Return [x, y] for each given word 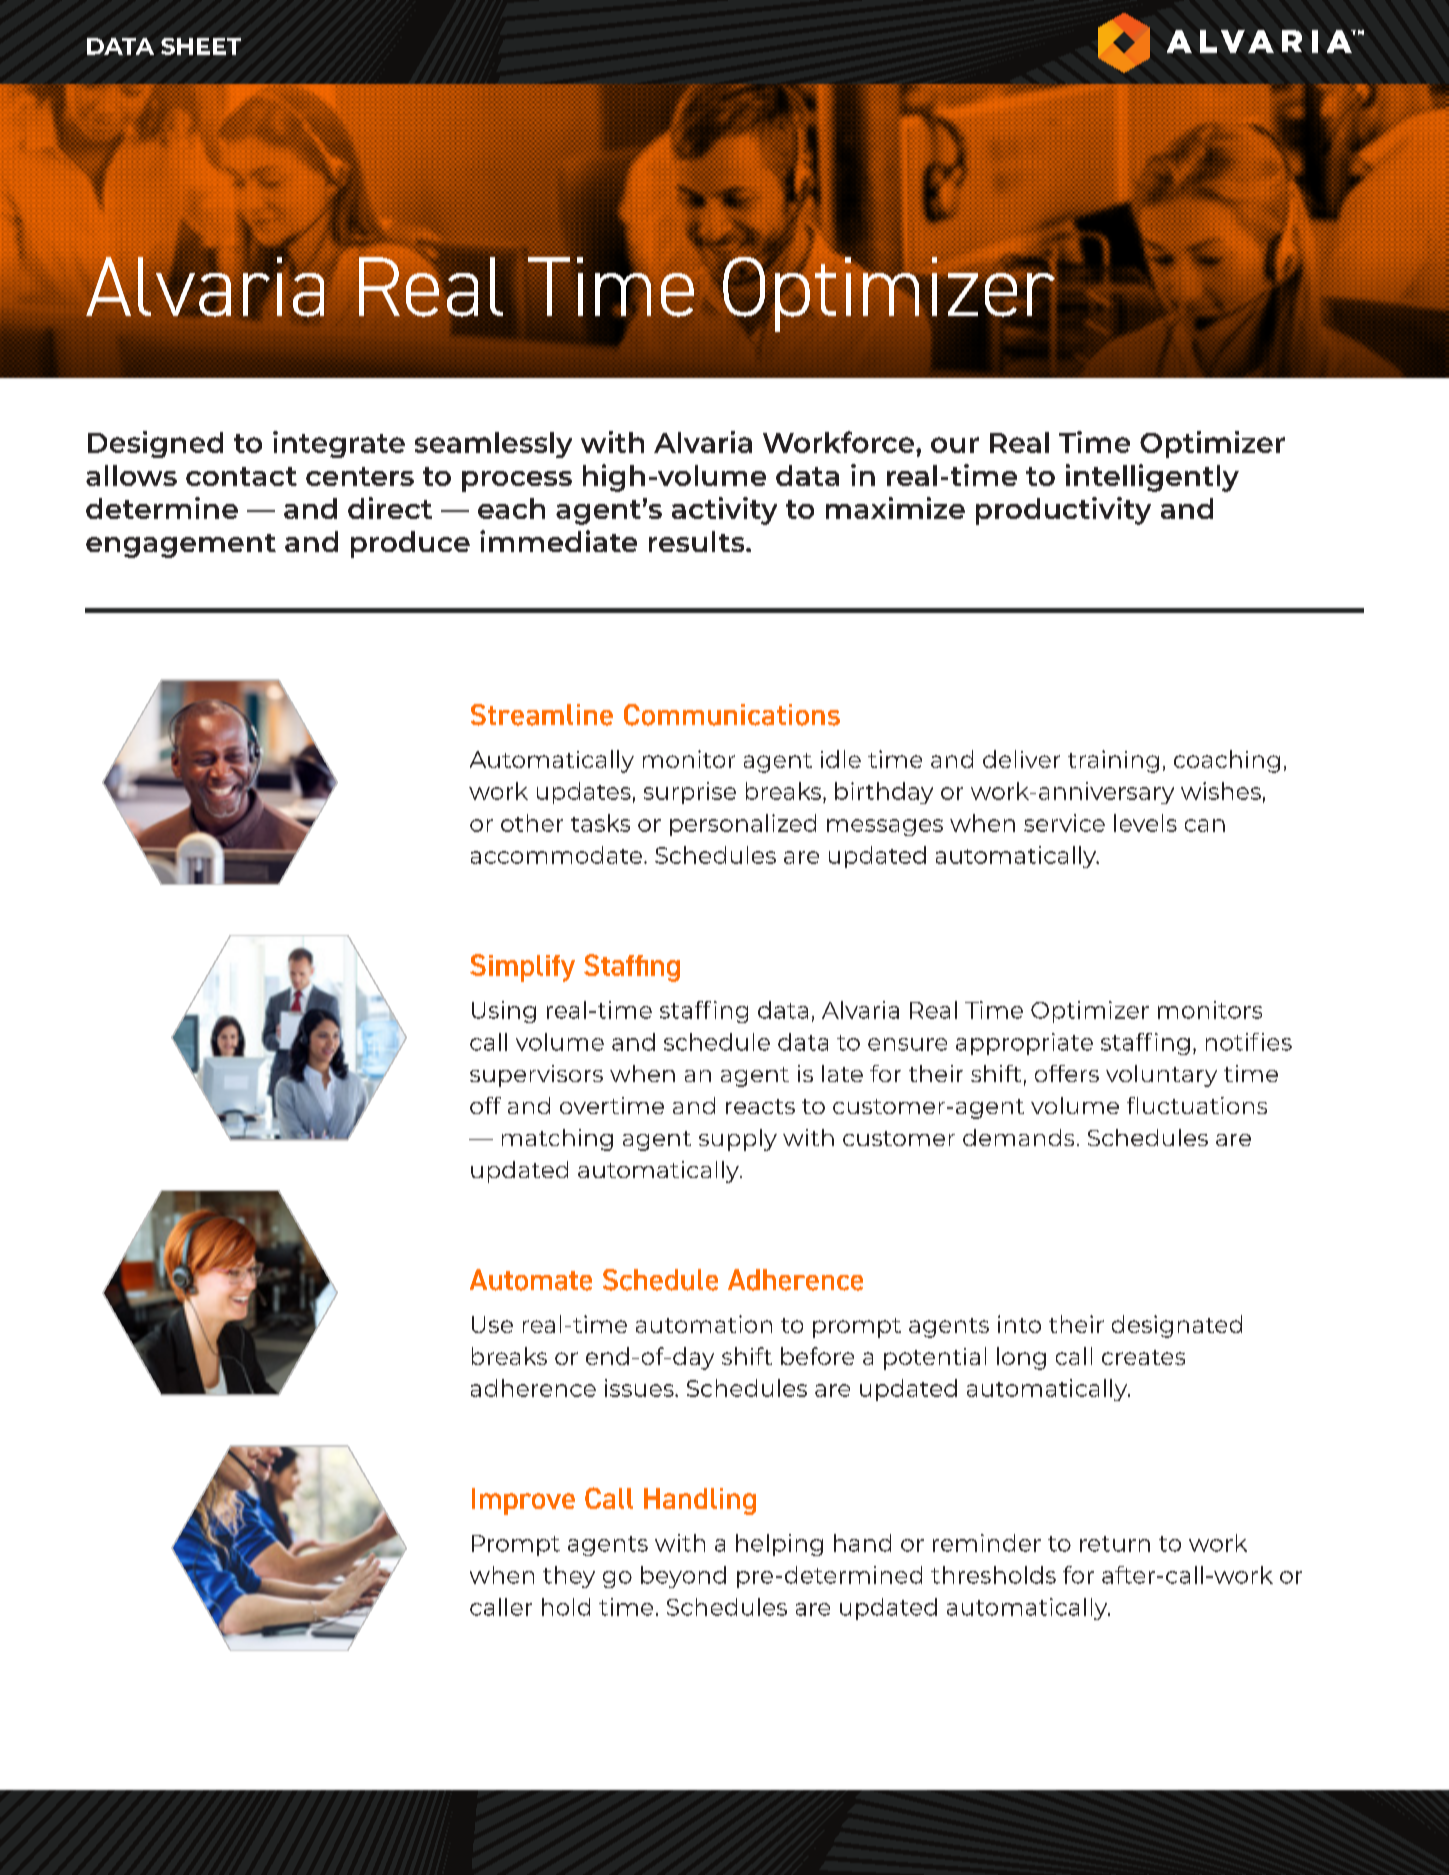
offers [1067, 1073]
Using [504, 1012]
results [698, 541]
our [955, 445]
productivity [1063, 511]
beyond [683, 1577]
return [1115, 1544]
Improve [523, 1501]
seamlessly [493, 445]
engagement [181, 546]
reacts [760, 1106]
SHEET [201, 46]
